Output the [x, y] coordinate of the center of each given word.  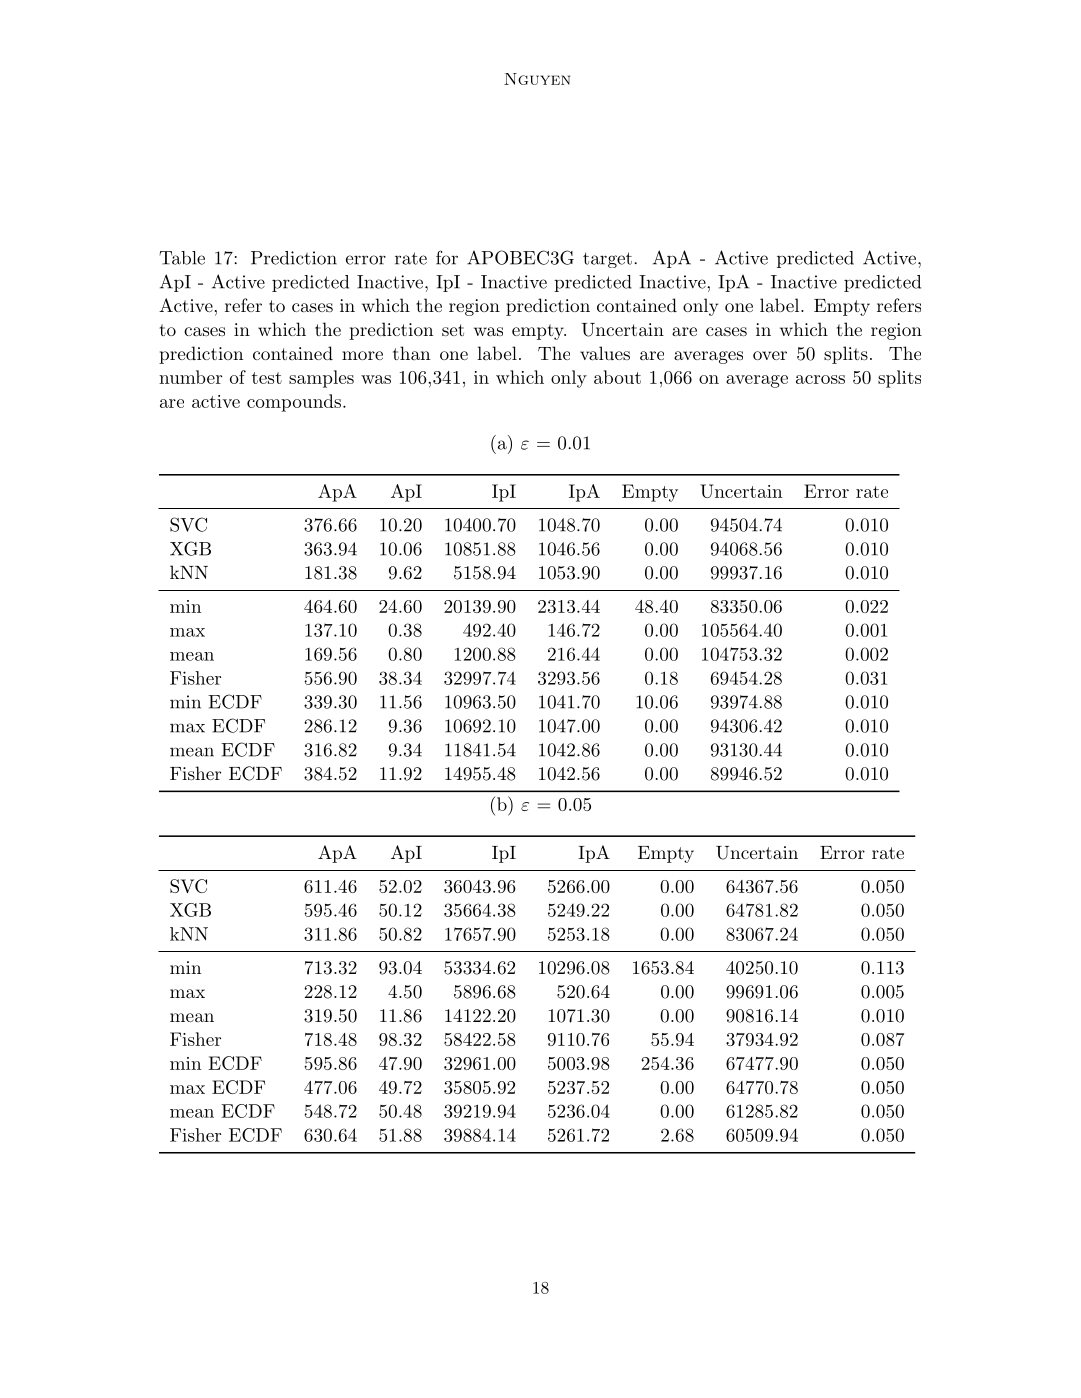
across [820, 379]
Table [182, 258]
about [617, 377]
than [411, 353]
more [362, 355]
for [447, 257]
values [605, 353]
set [453, 330]
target [607, 260]
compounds [294, 403]
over [770, 355]
